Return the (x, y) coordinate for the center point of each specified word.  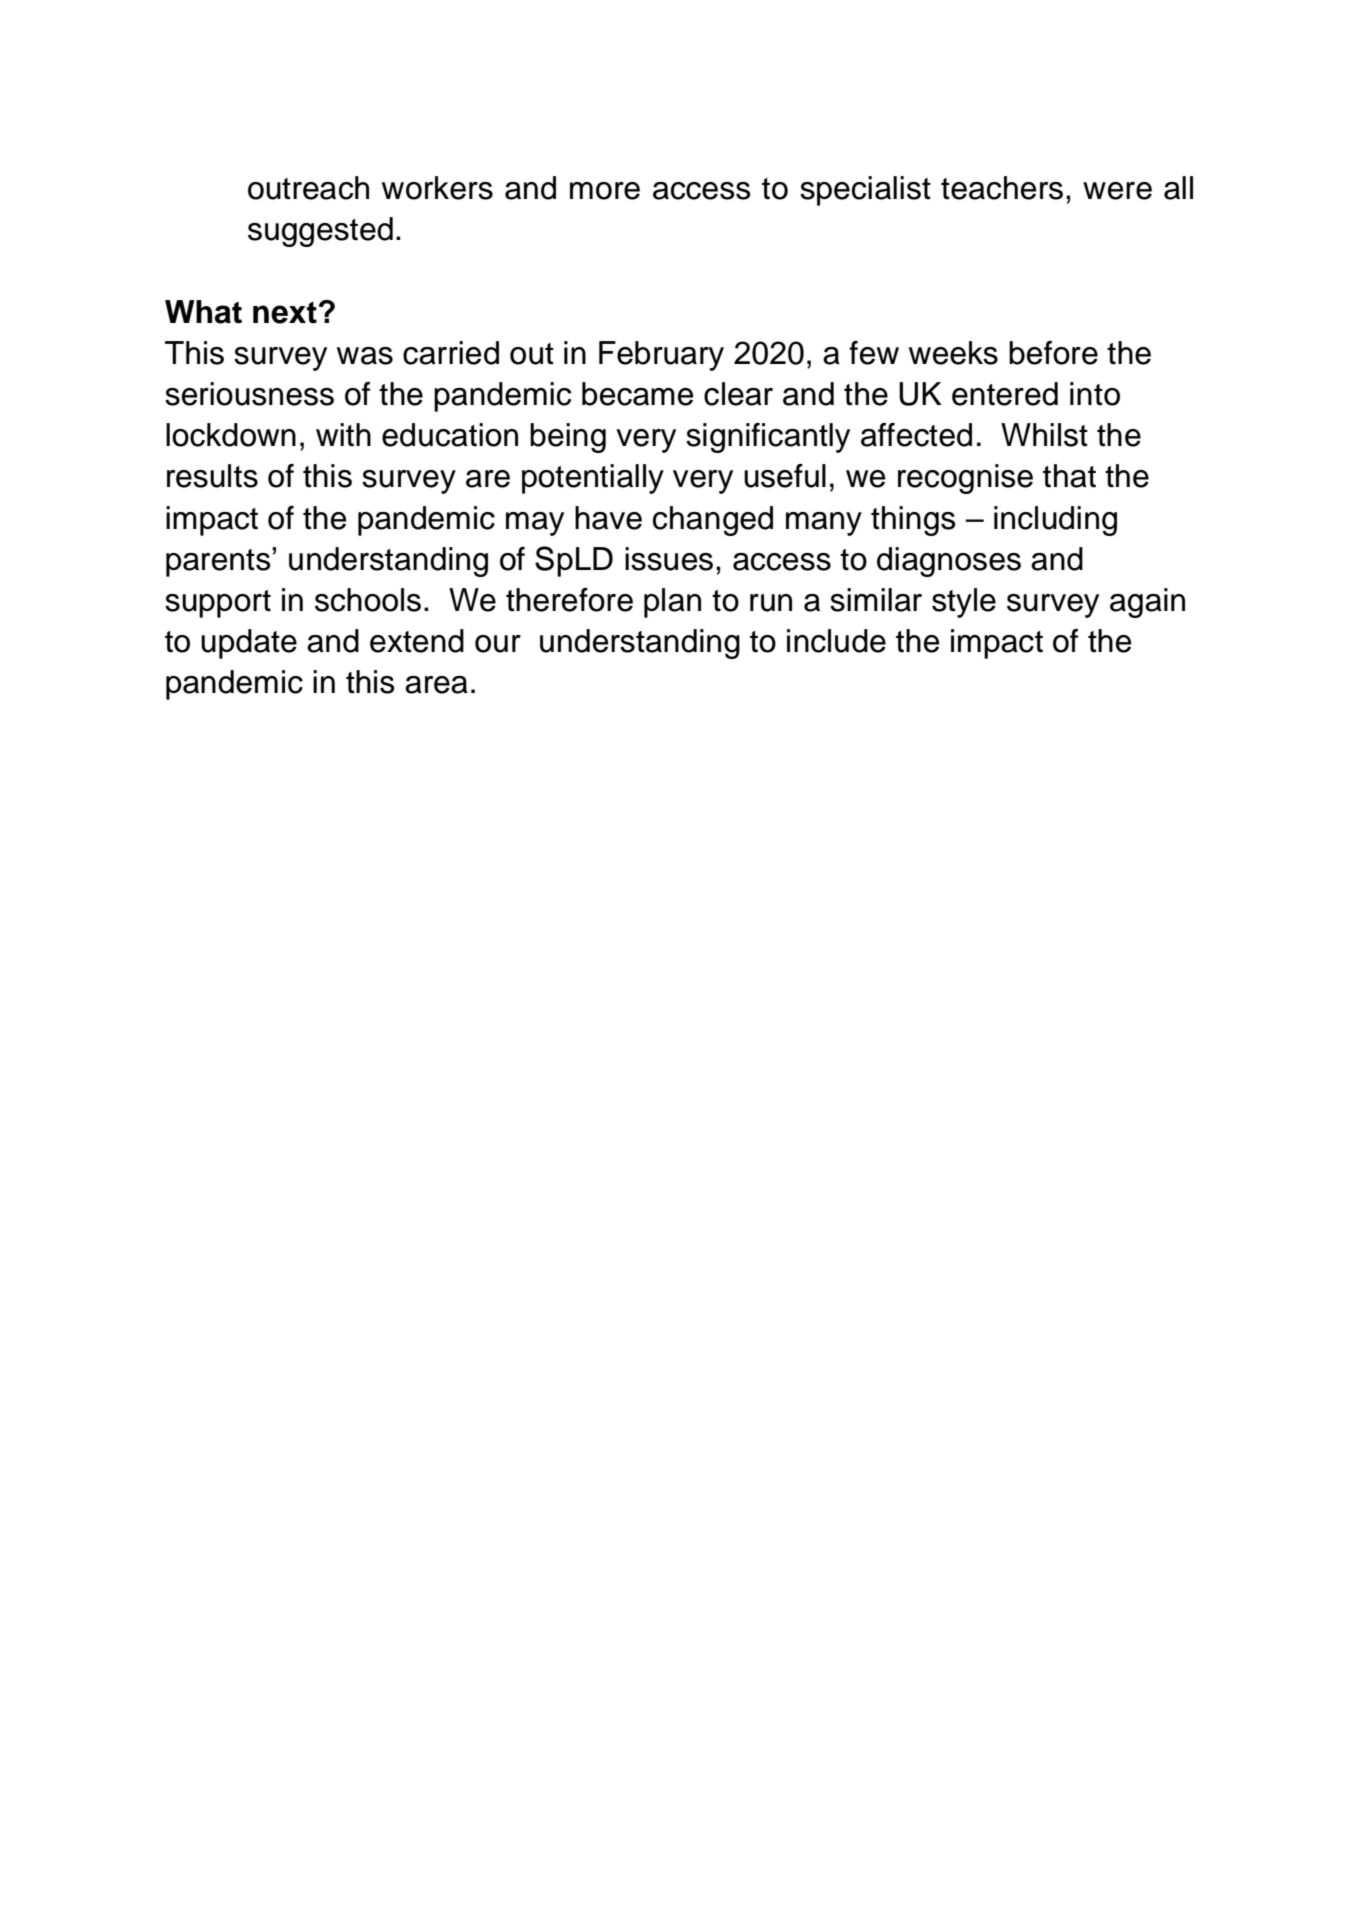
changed (713, 521)
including (1055, 521)
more (605, 191)
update (249, 644)
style (964, 603)
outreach (308, 188)
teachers (1002, 188)
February (661, 356)
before (1053, 353)
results (212, 476)
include (836, 641)
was (365, 356)
